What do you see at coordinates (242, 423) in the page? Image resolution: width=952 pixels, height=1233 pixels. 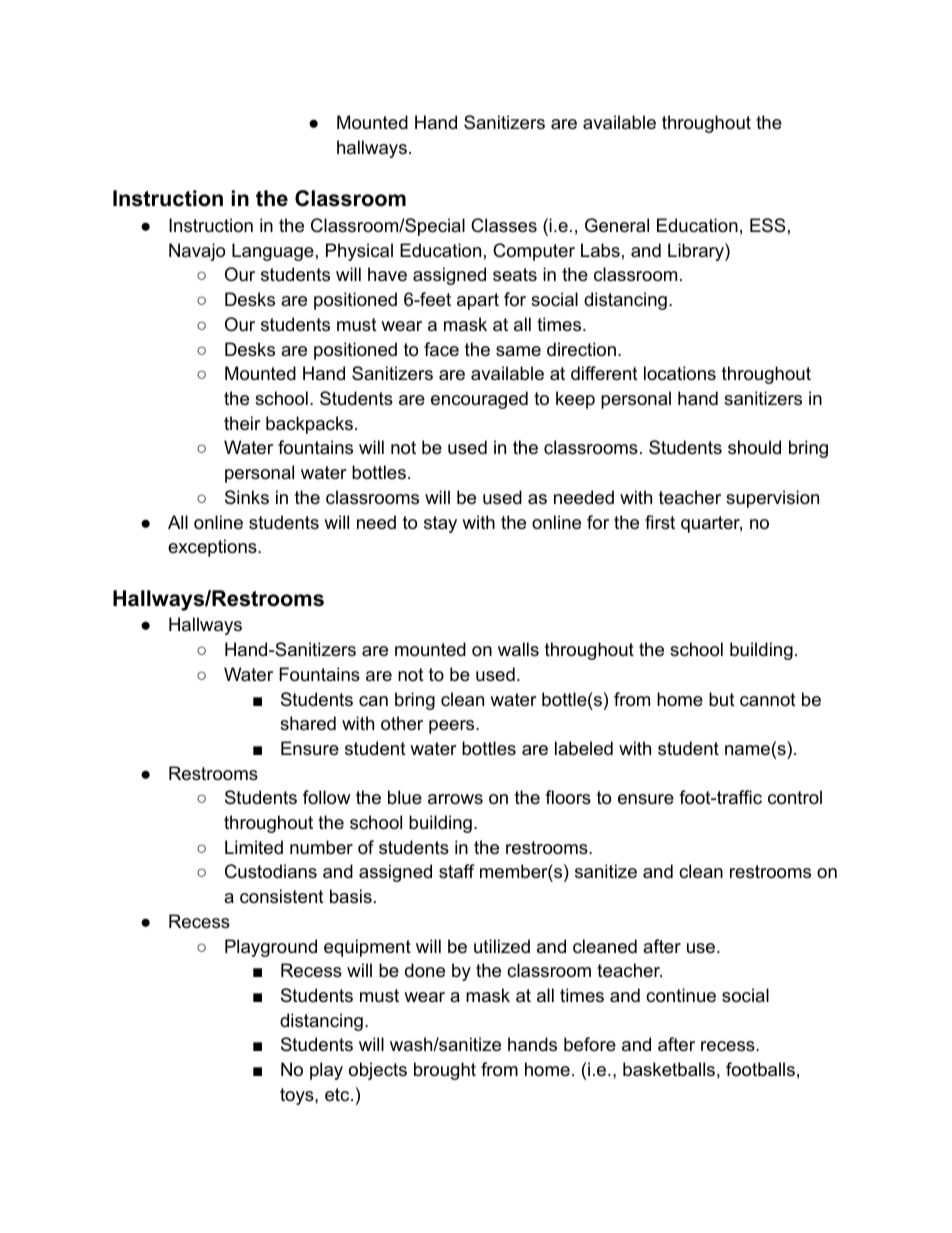 I see `their` at bounding box center [242, 423].
